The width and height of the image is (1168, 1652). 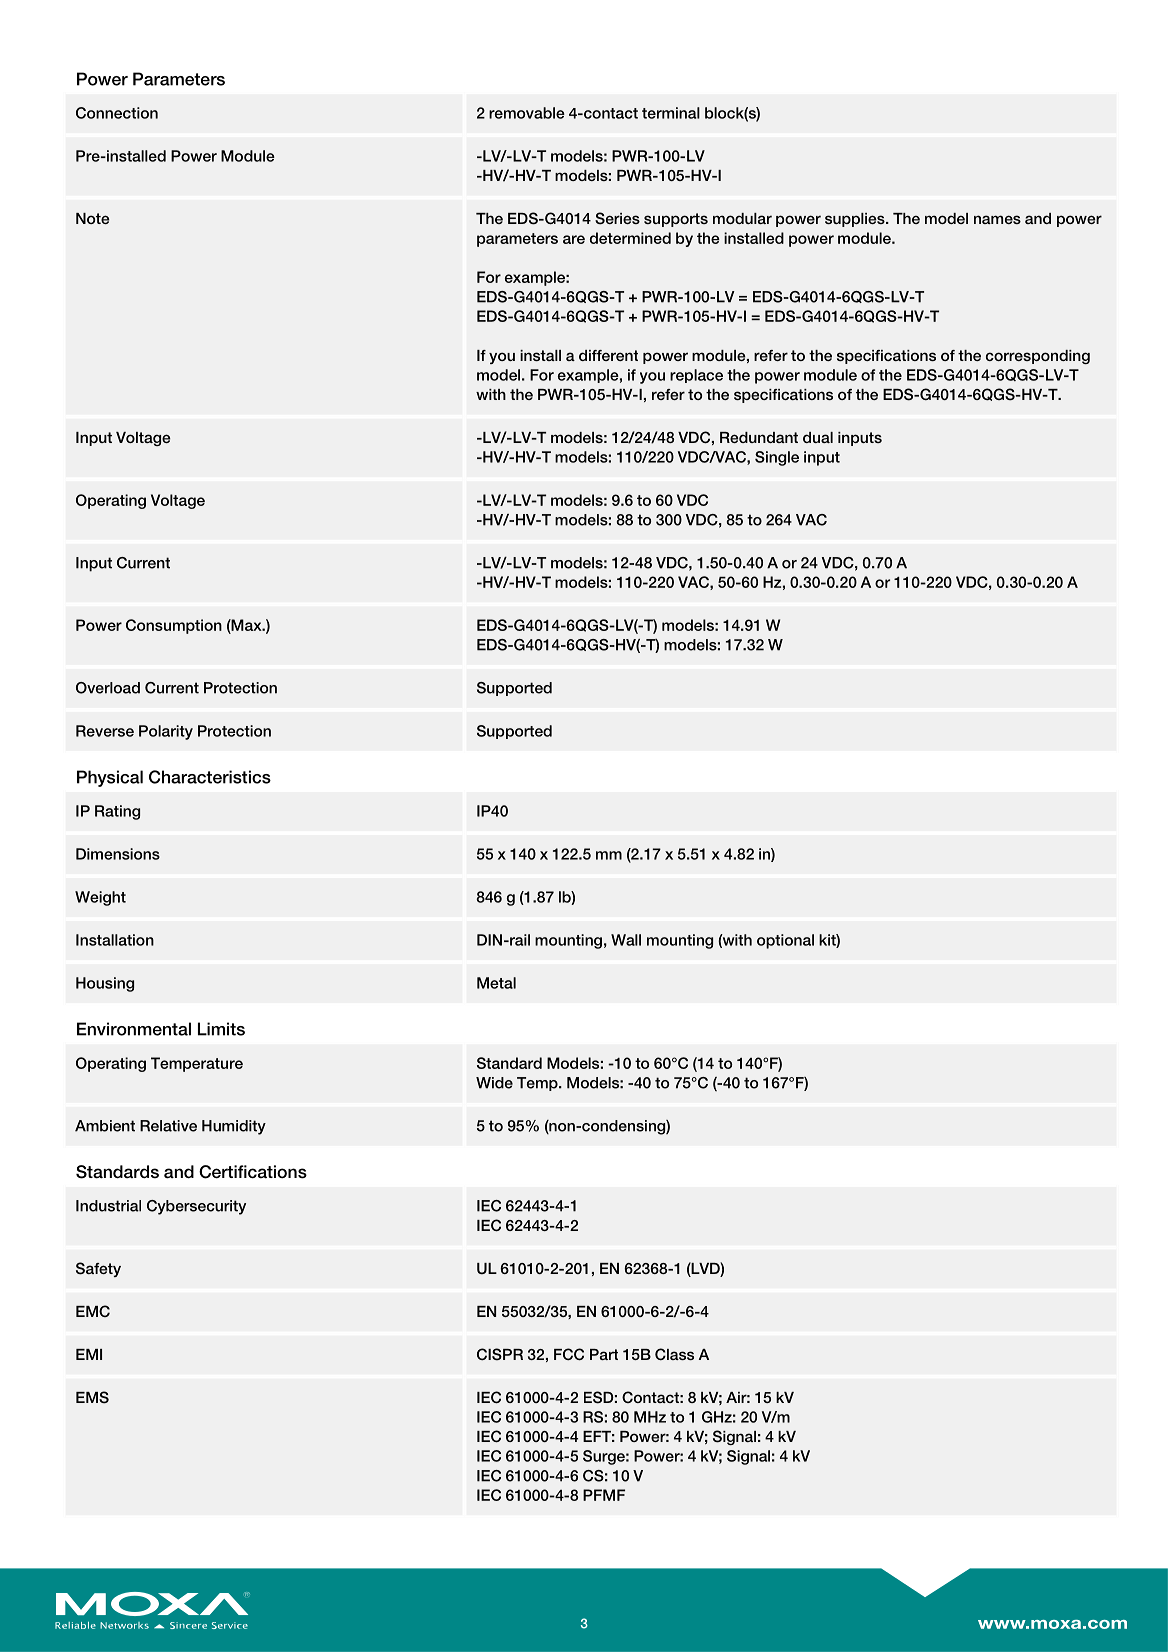 I want to click on Wall, so click(x=626, y=940).
